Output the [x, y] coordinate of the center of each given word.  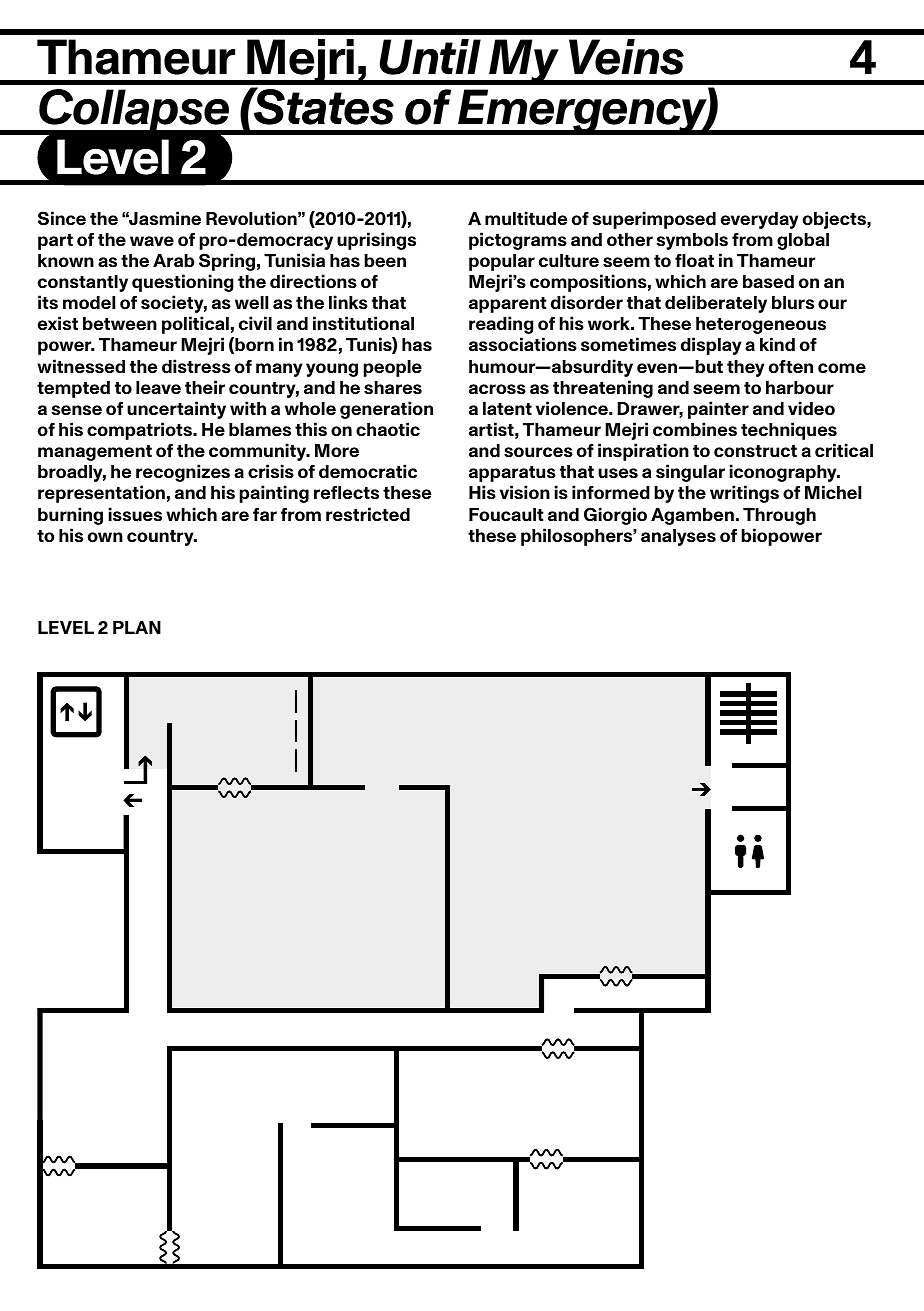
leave [158, 387]
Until [430, 57]
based [768, 282]
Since [62, 218]
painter [718, 410]
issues [135, 514]
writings [744, 494]
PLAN [137, 627]
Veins [626, 57]
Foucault [506, 514]
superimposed [654, 220]
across [497, 389]
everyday [760, 220]
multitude [526, 218]
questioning [183, 283]
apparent [508, 305]
